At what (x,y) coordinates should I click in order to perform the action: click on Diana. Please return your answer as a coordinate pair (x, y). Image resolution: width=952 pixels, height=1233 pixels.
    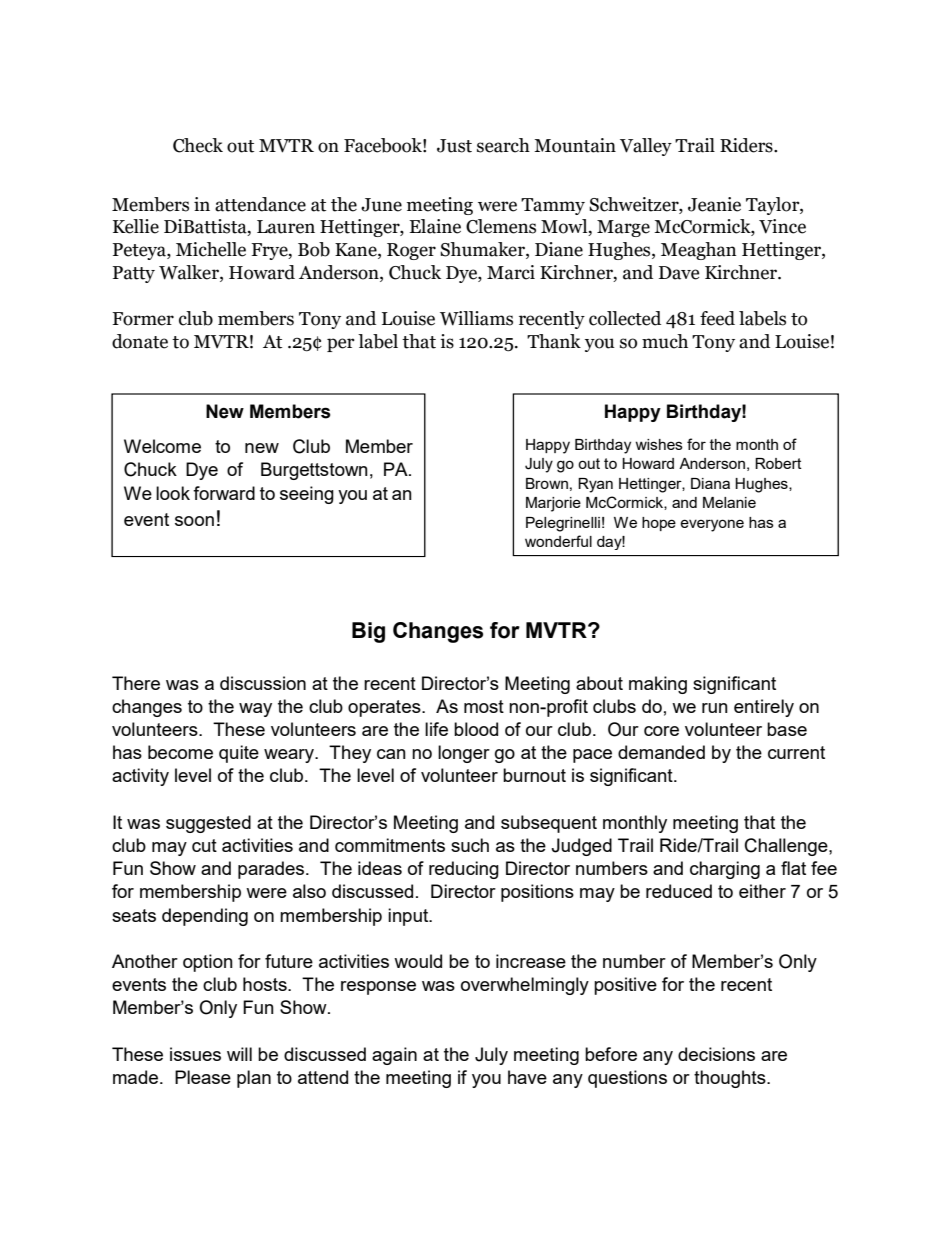
    Looking at the image, I should click on (710, 483).
